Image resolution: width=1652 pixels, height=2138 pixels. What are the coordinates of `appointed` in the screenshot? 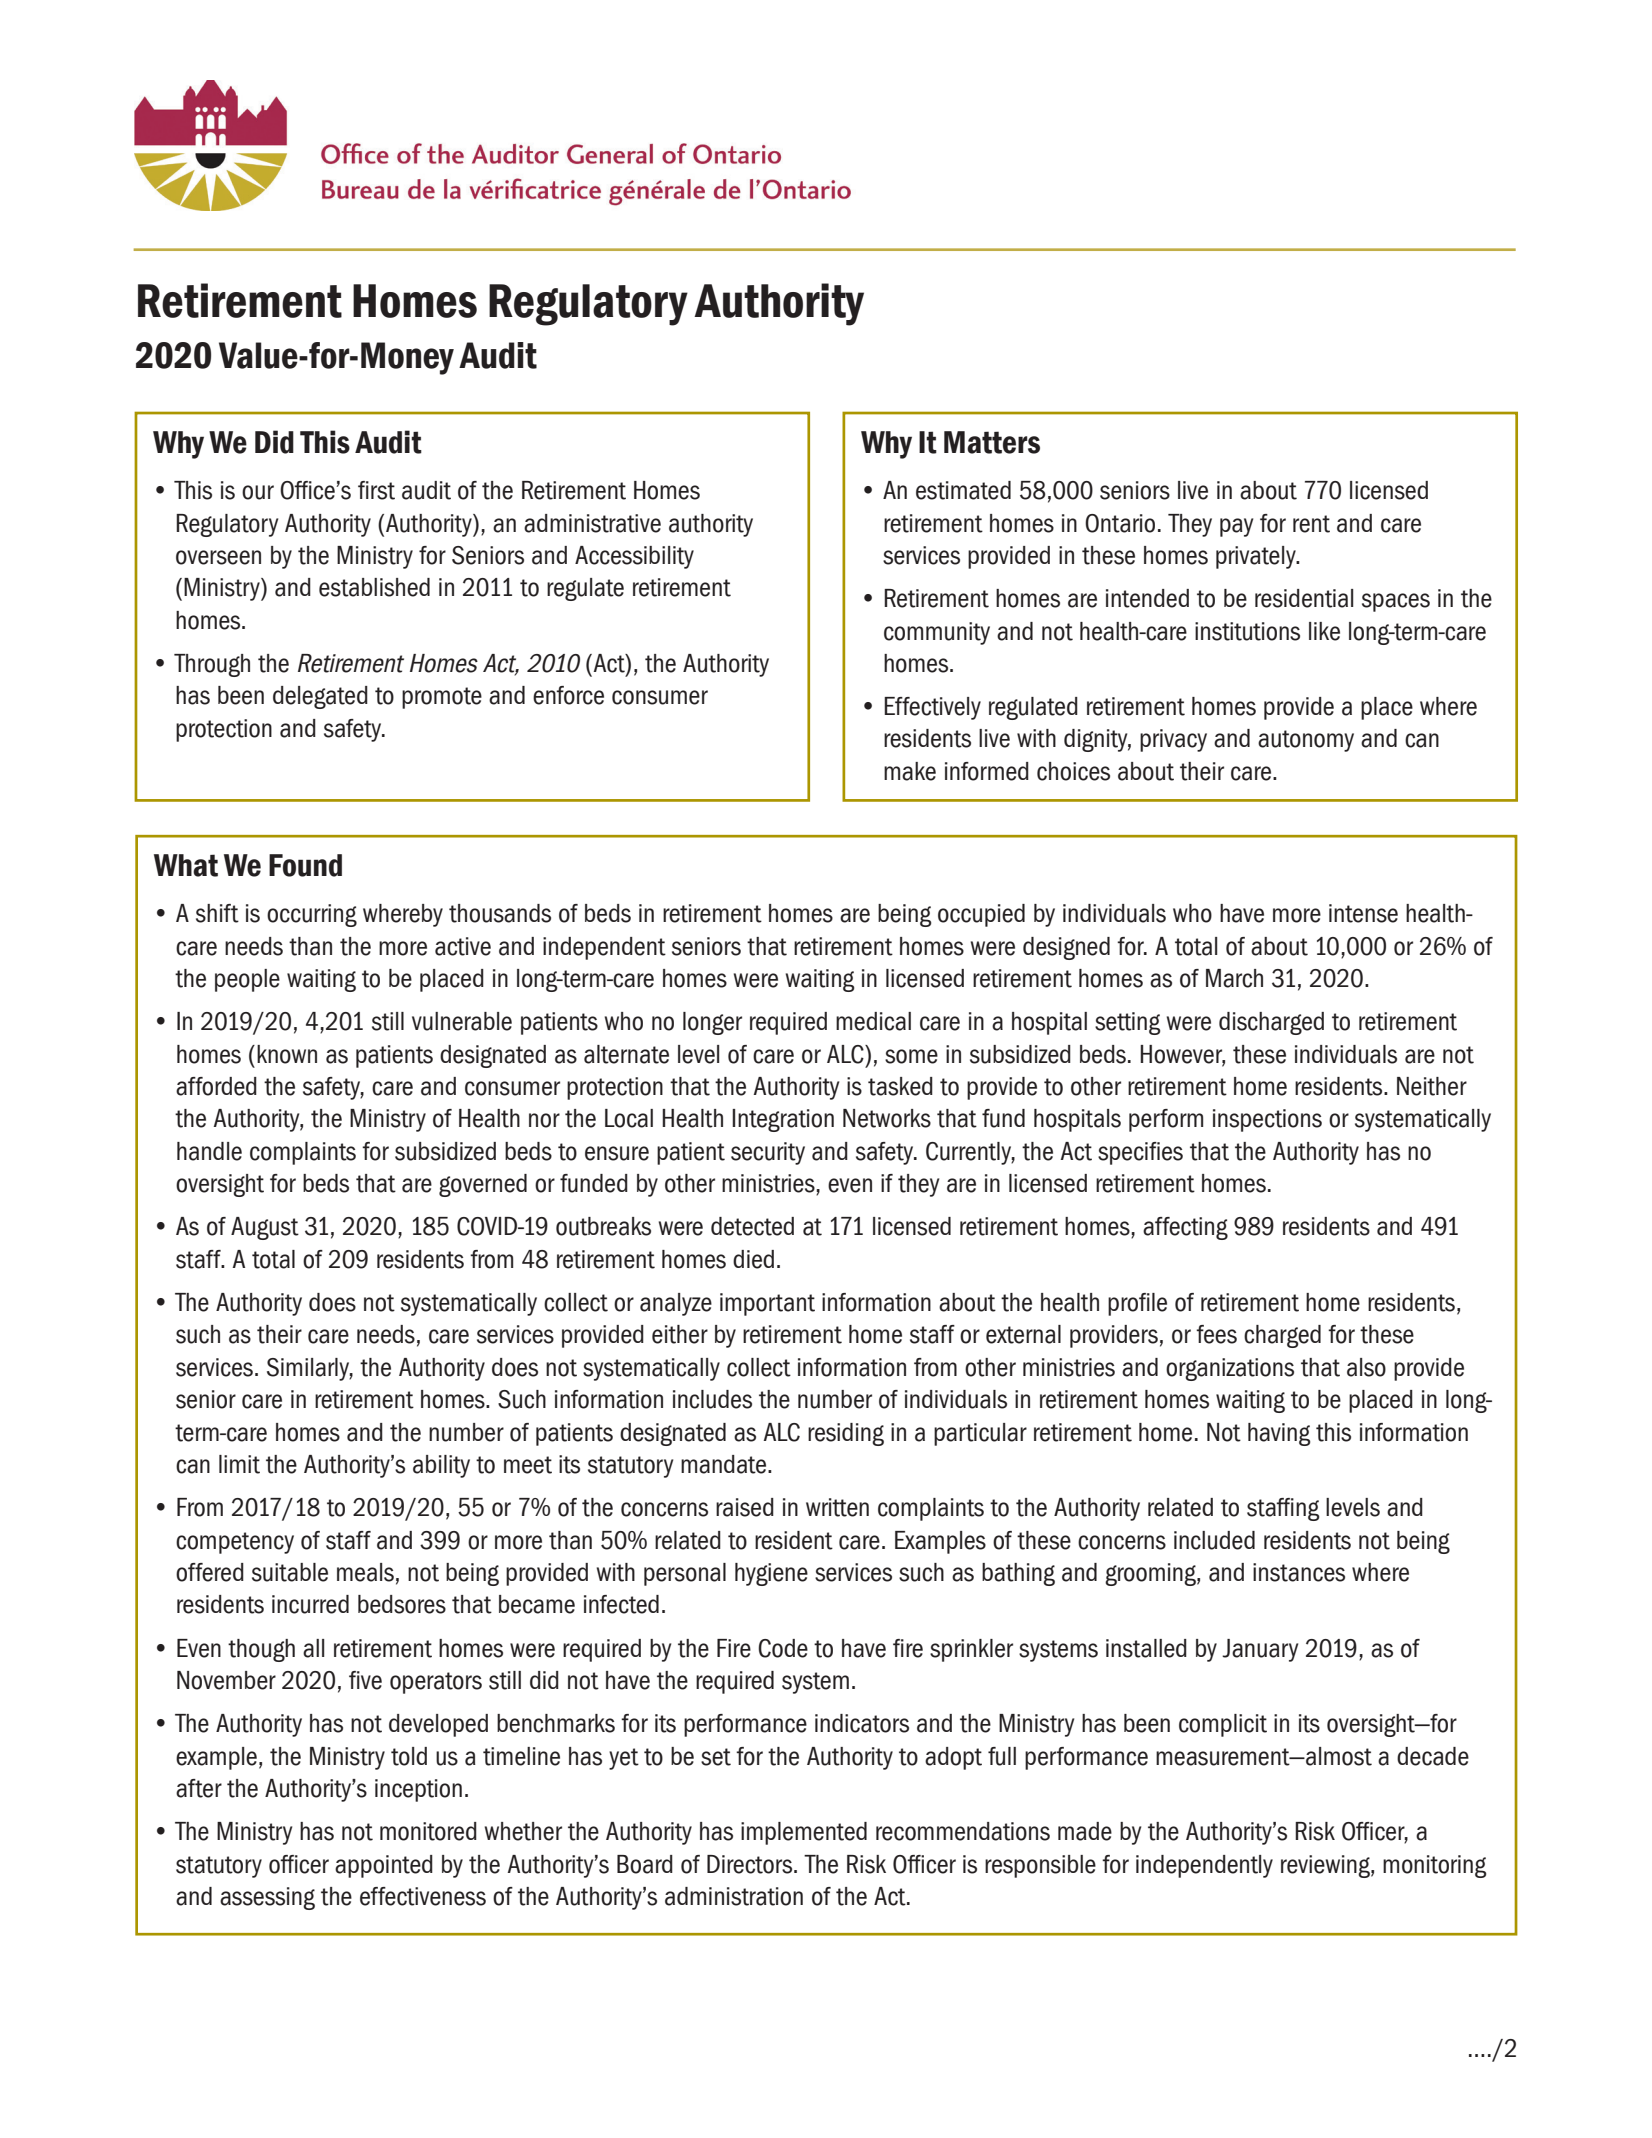 It's located at (384, 1866).
